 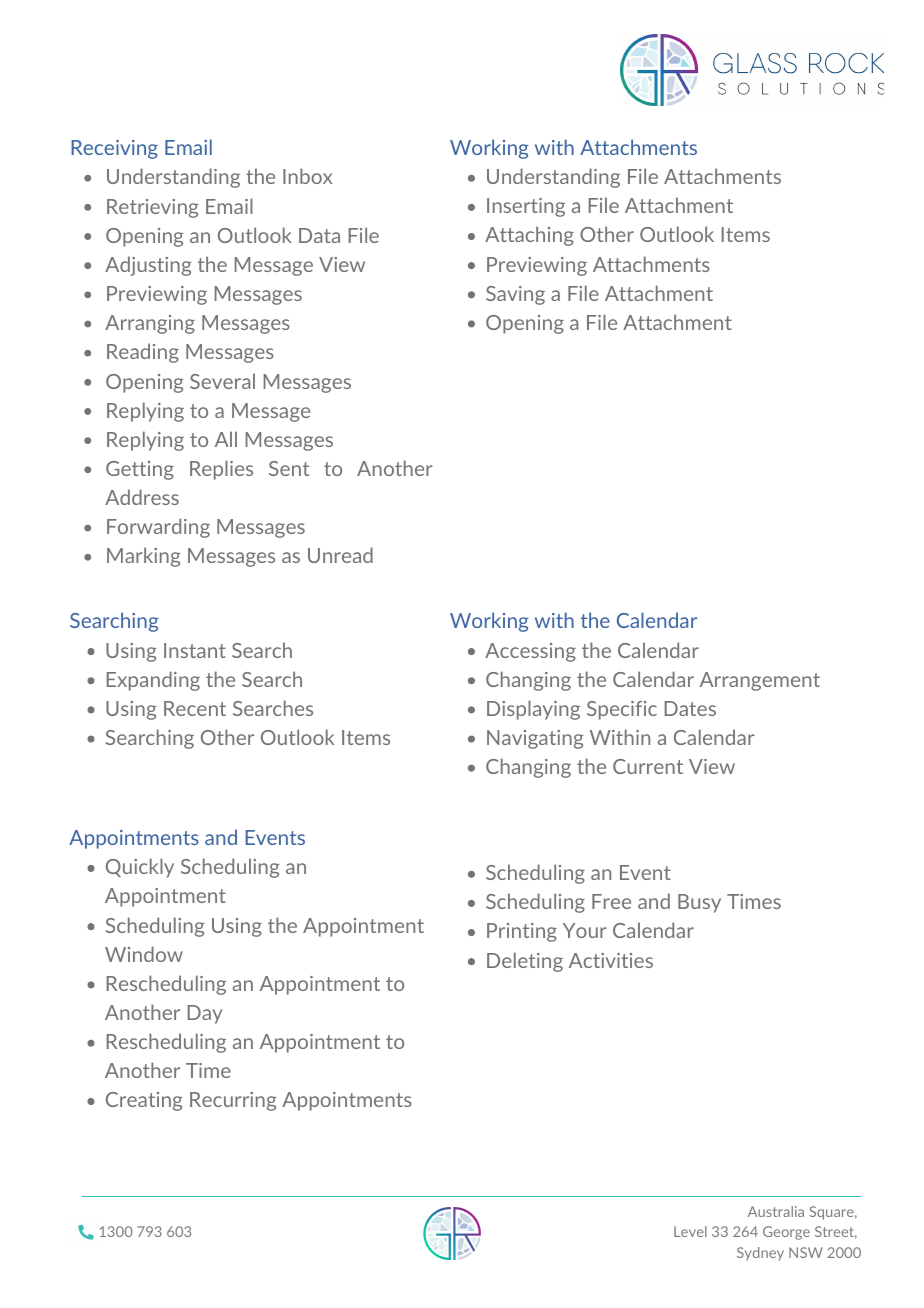 I want to click on Recurring, so click(x=233, y=1101).
